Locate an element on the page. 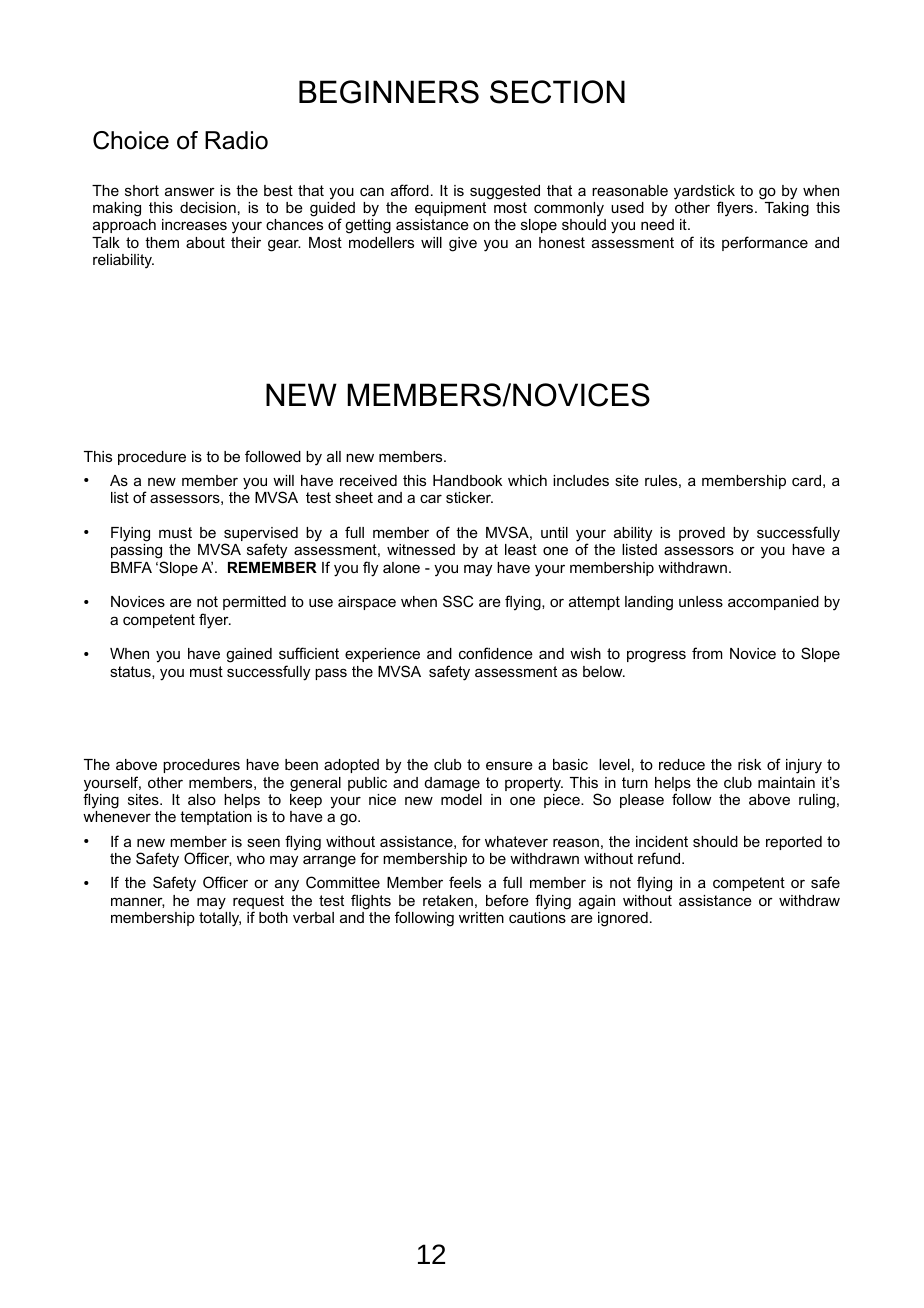 Image resolution: width=924 pixels, height=1308 pixels. BEGINNERS is located at coordinates (389, 92).
